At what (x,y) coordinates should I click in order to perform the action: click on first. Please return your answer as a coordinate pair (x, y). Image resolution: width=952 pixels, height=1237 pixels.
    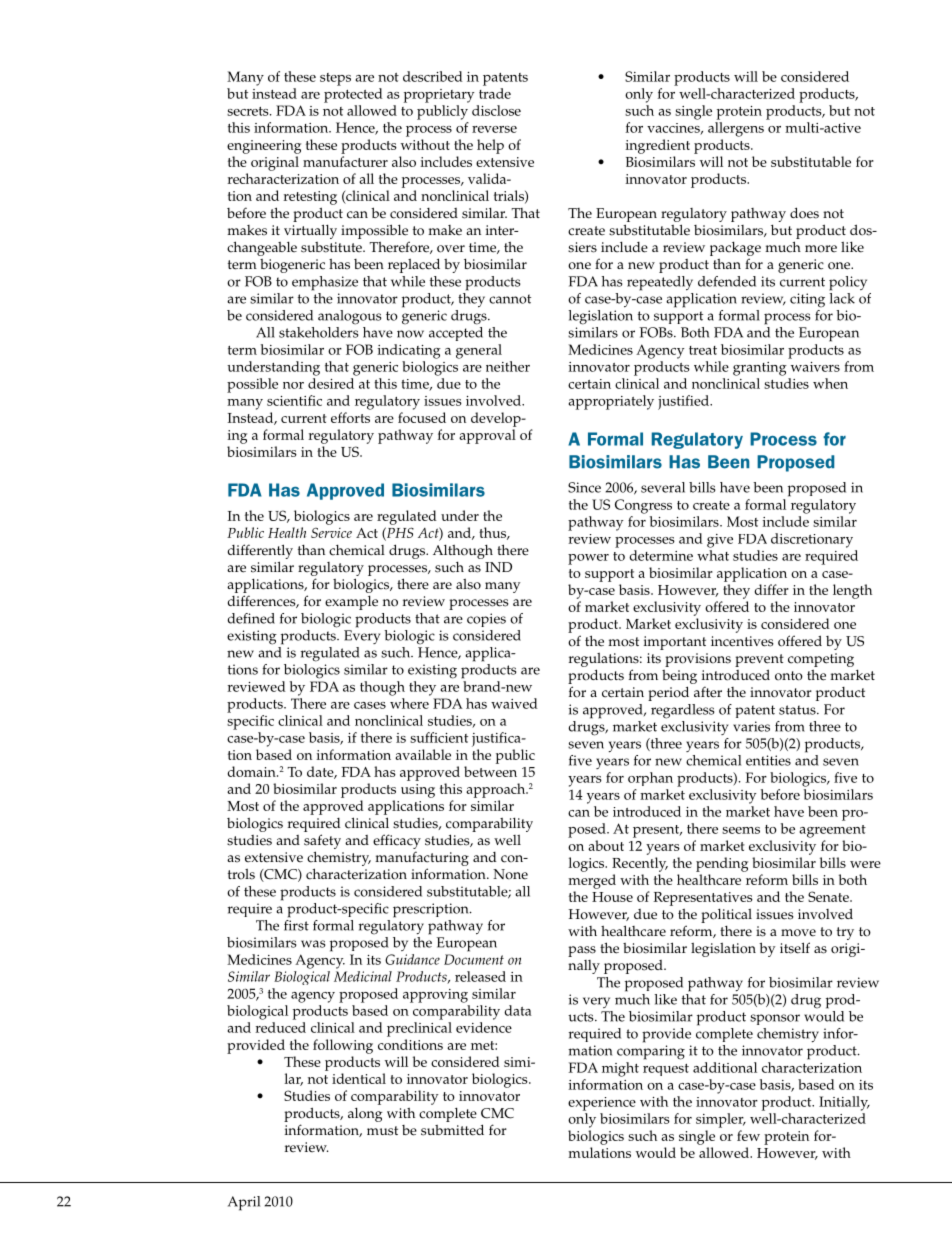
    Looking at the image, I should click on (296, 924).
